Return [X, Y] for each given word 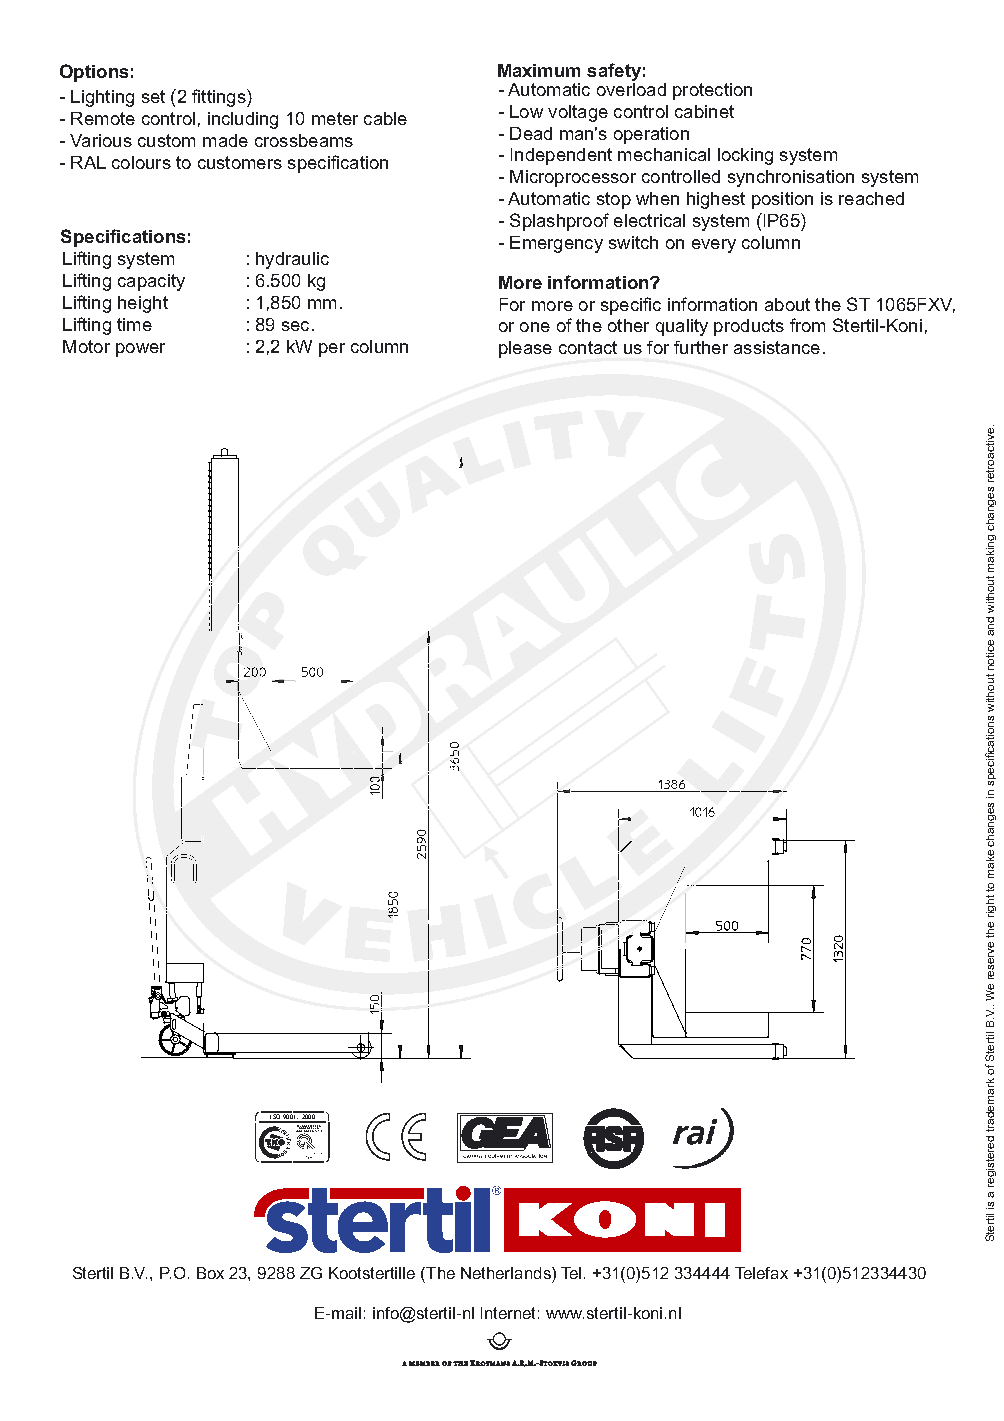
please [525, 349]
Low [526, 111]
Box [210, 1273]
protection [712, 91]
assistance [777, 347]
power [140, 350]
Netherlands [507, 1273]
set [153, 96]
